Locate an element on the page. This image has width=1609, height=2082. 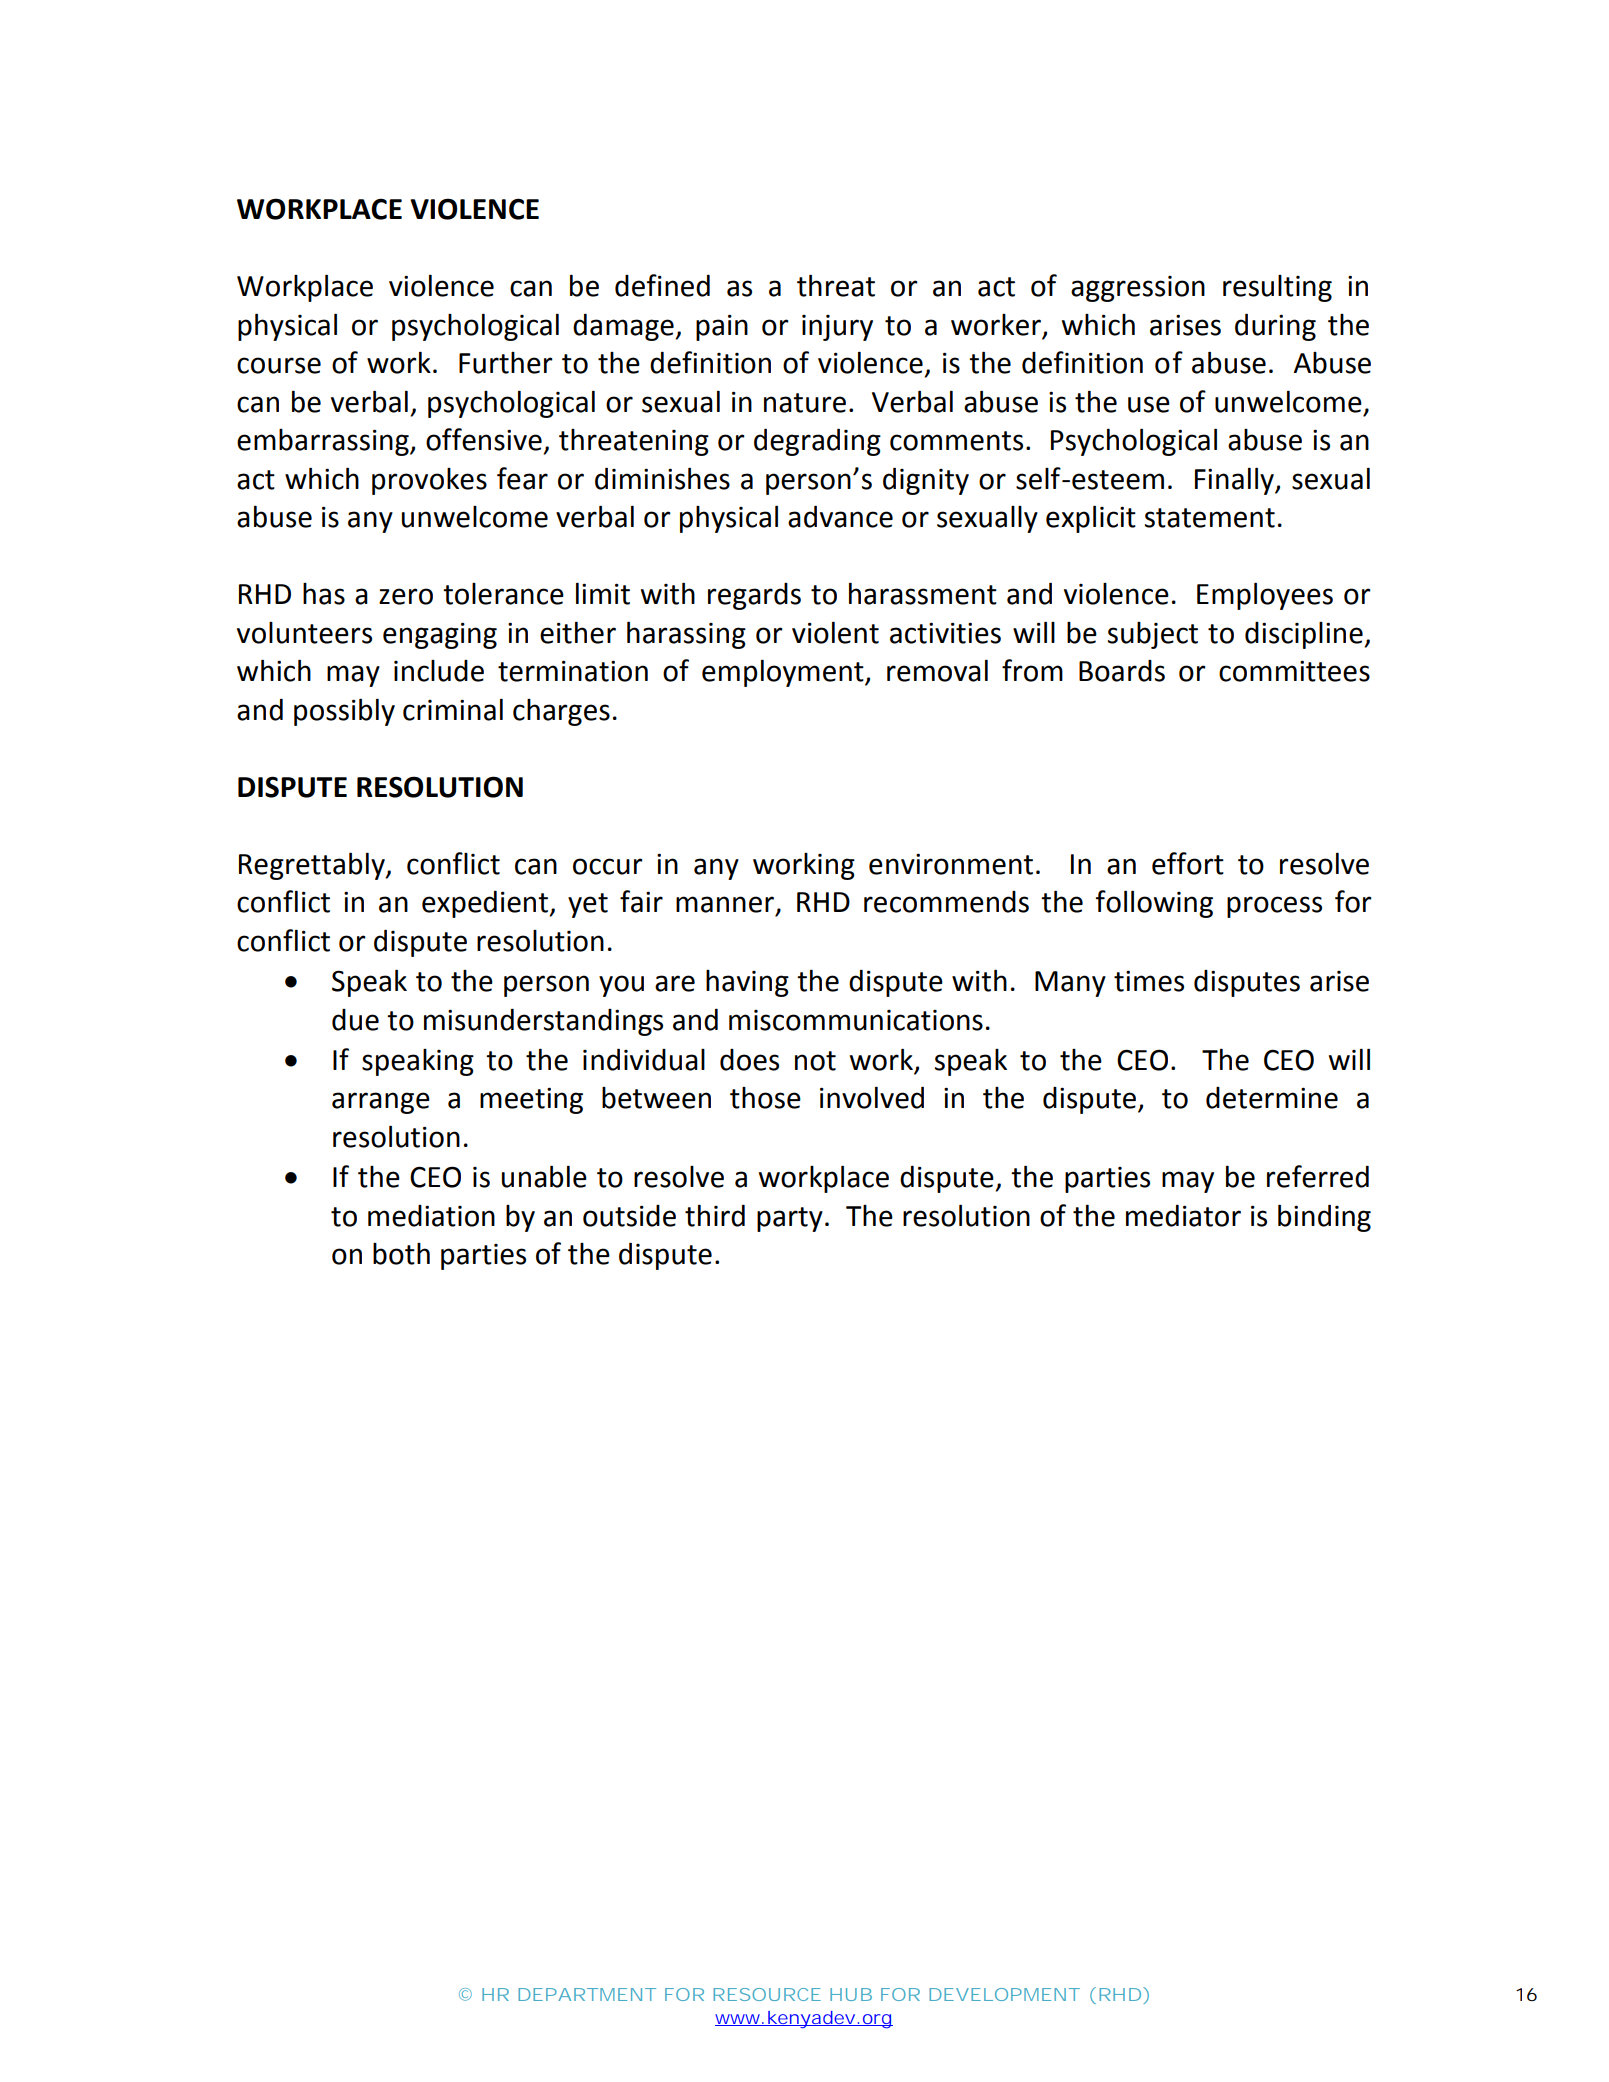
DEPARTMENT is located at coordinates (587, 1994).
